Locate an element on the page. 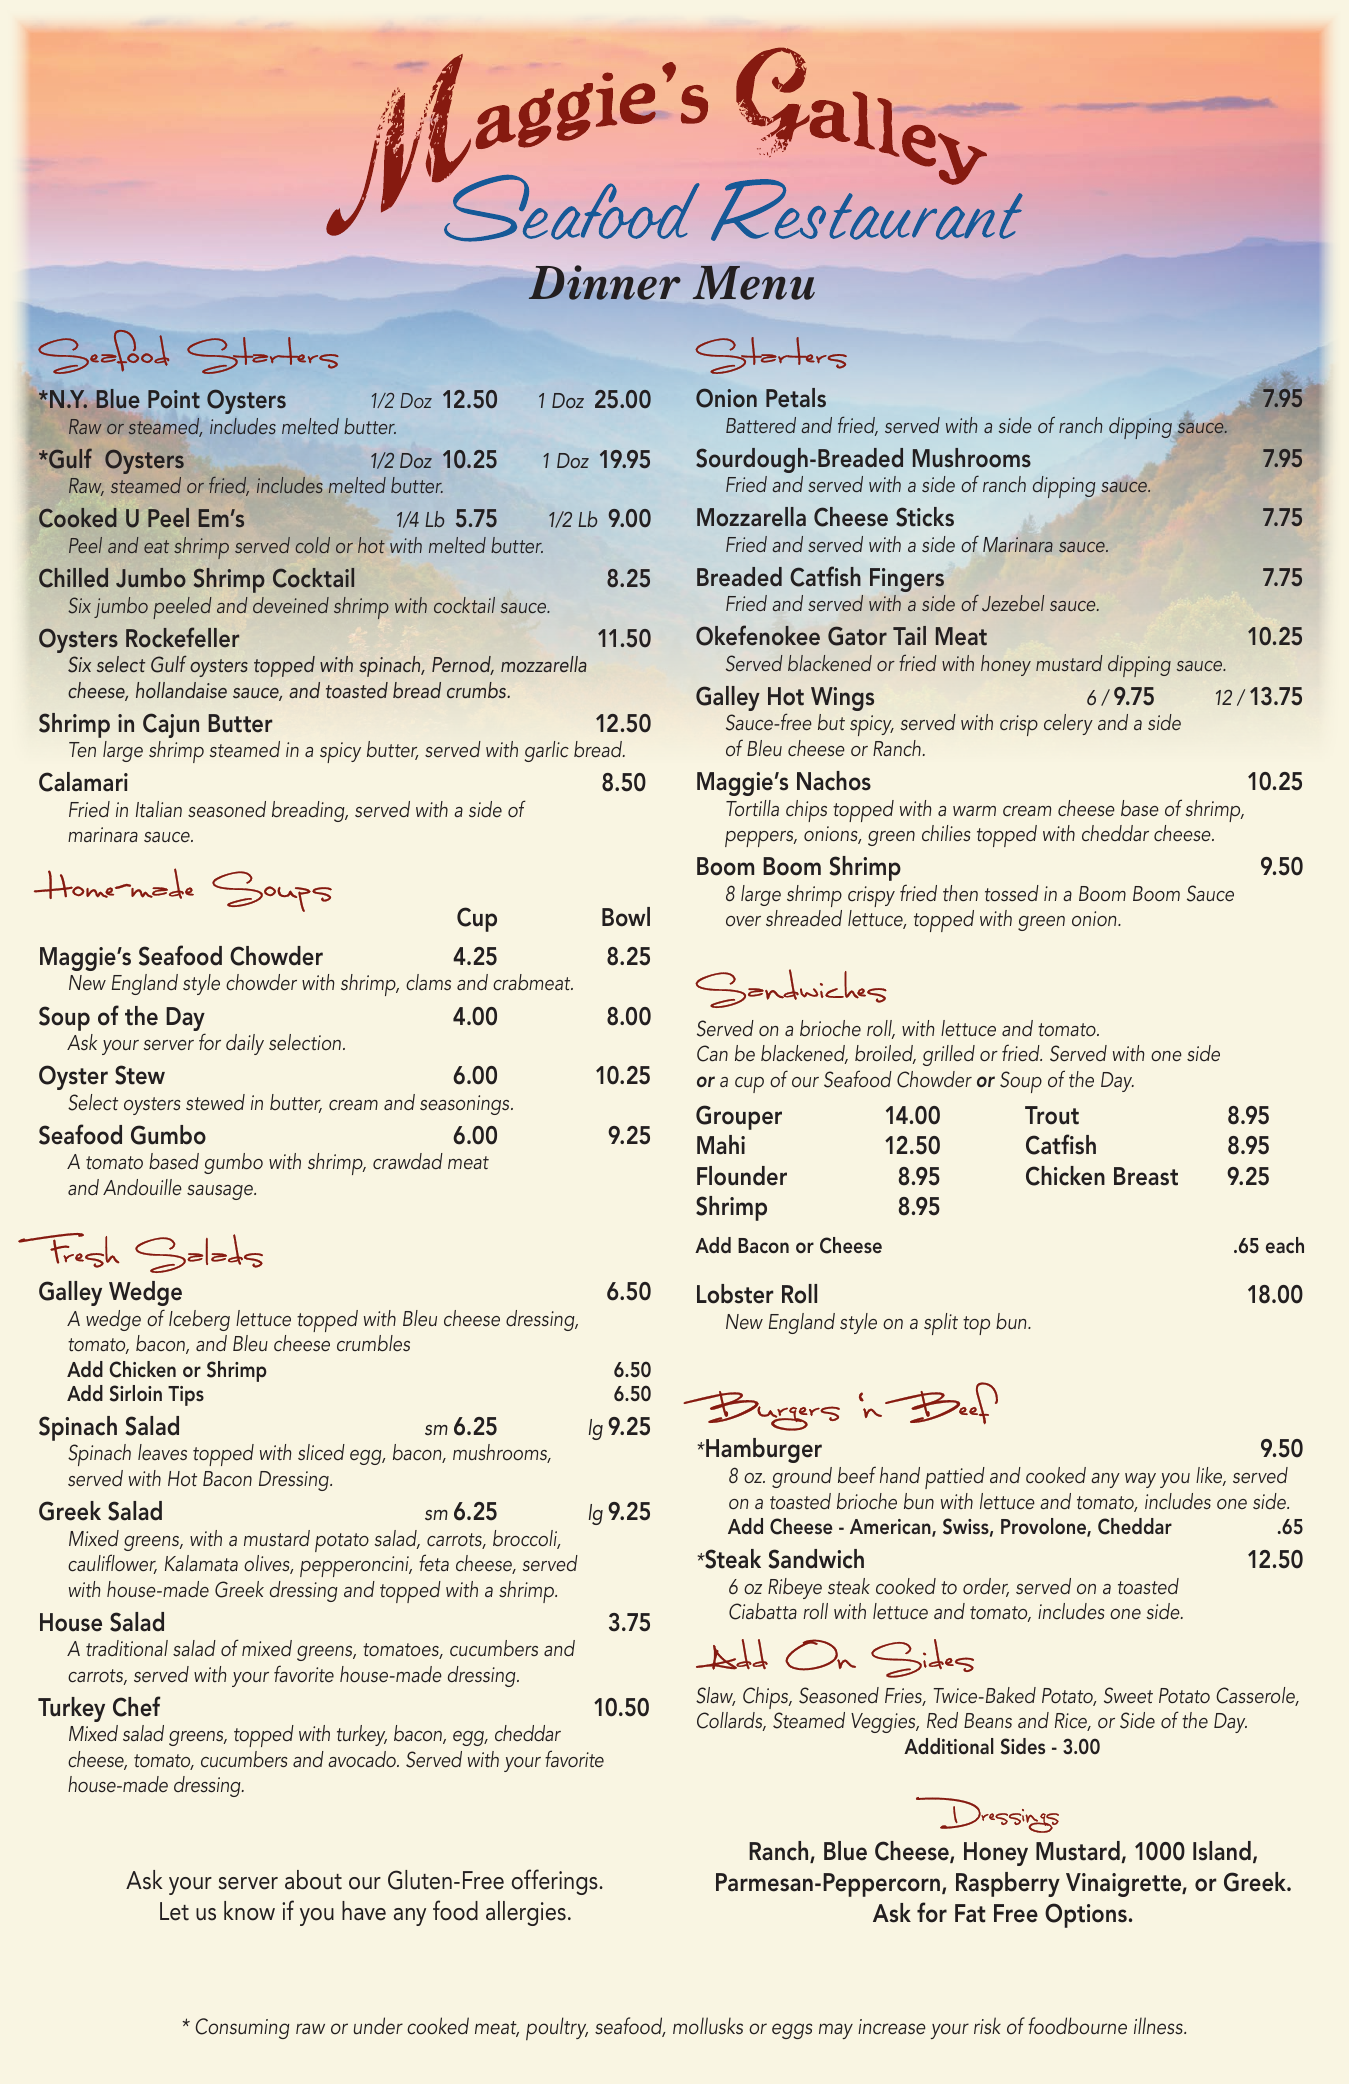 The height and width of the document is (2084, 1349). Jezebel is located at coordinates (1013, 603).
